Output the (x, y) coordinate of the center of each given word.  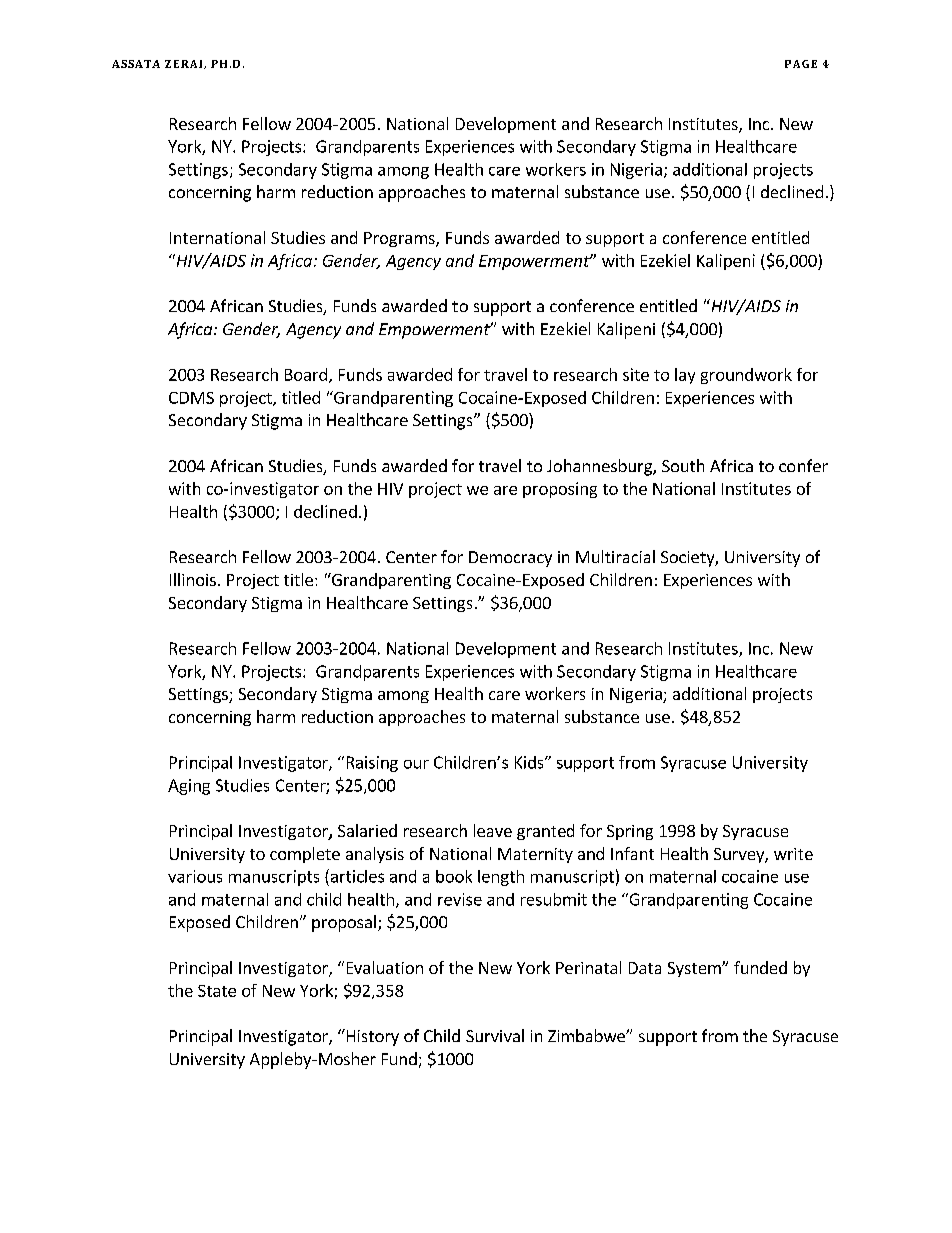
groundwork (746, 376)
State (217, 991)
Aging (189, 787)
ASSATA (136, 64)
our (416, 764)
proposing (560, 490)
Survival (495, 1035)
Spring (630, 832)
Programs (400, 239)
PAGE (801, 64)
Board (306, 374)
